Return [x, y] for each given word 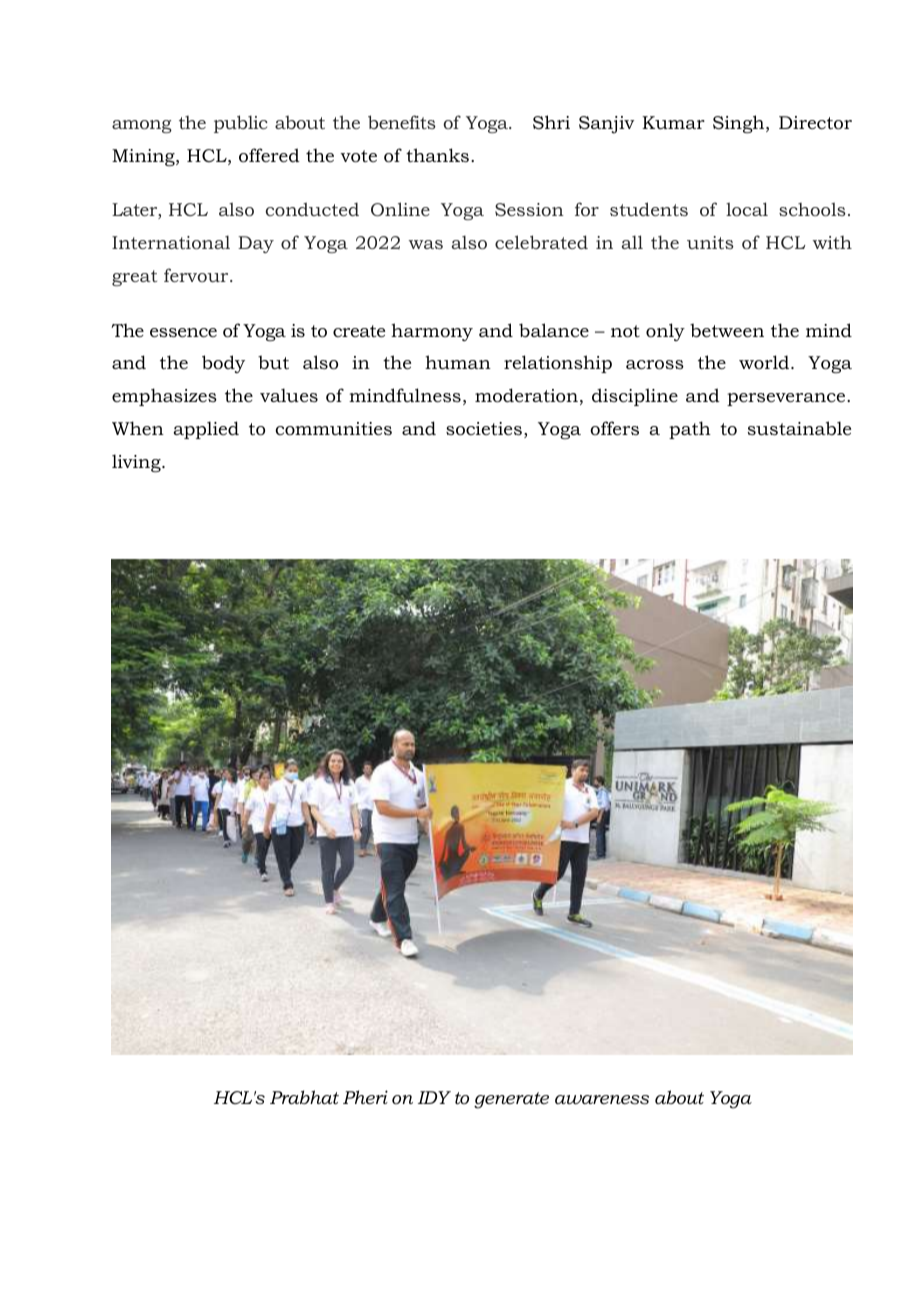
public [241, 124]
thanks [437, 155]
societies [484, 429]
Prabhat [304, 1097]
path [690, 430]
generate [511, 1100]
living [137, 463]
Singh [740, 124]
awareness [602, 1100]
